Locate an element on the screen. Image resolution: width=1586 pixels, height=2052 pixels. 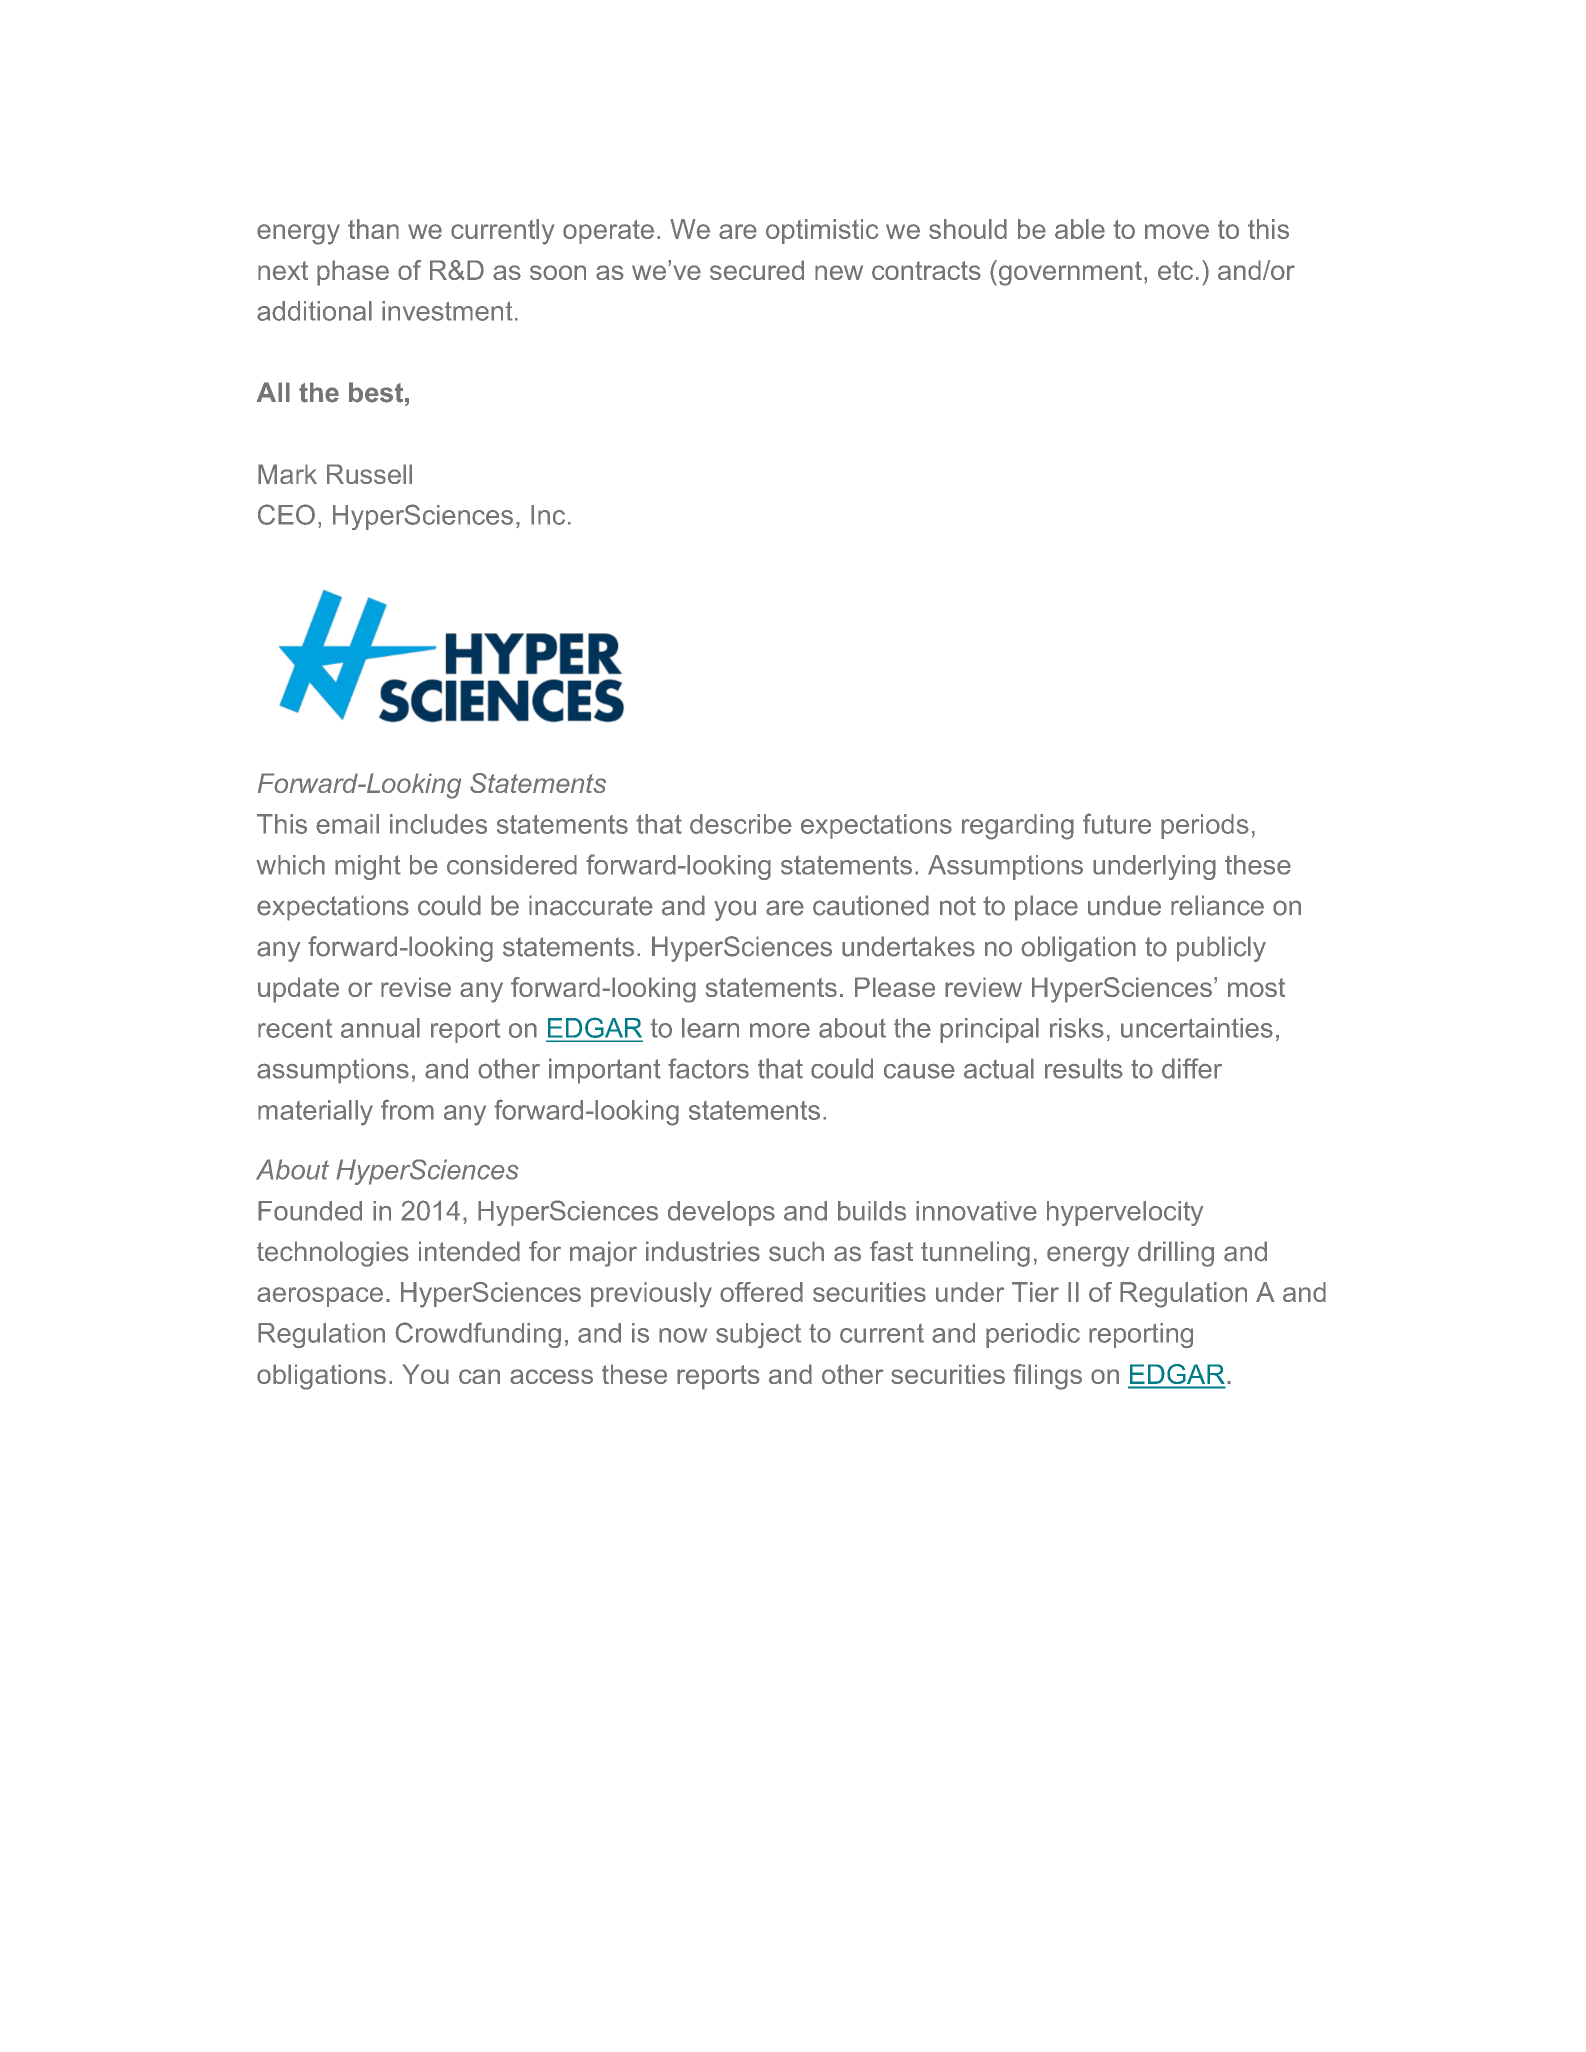
future is located at coordinates (1117, 823).
